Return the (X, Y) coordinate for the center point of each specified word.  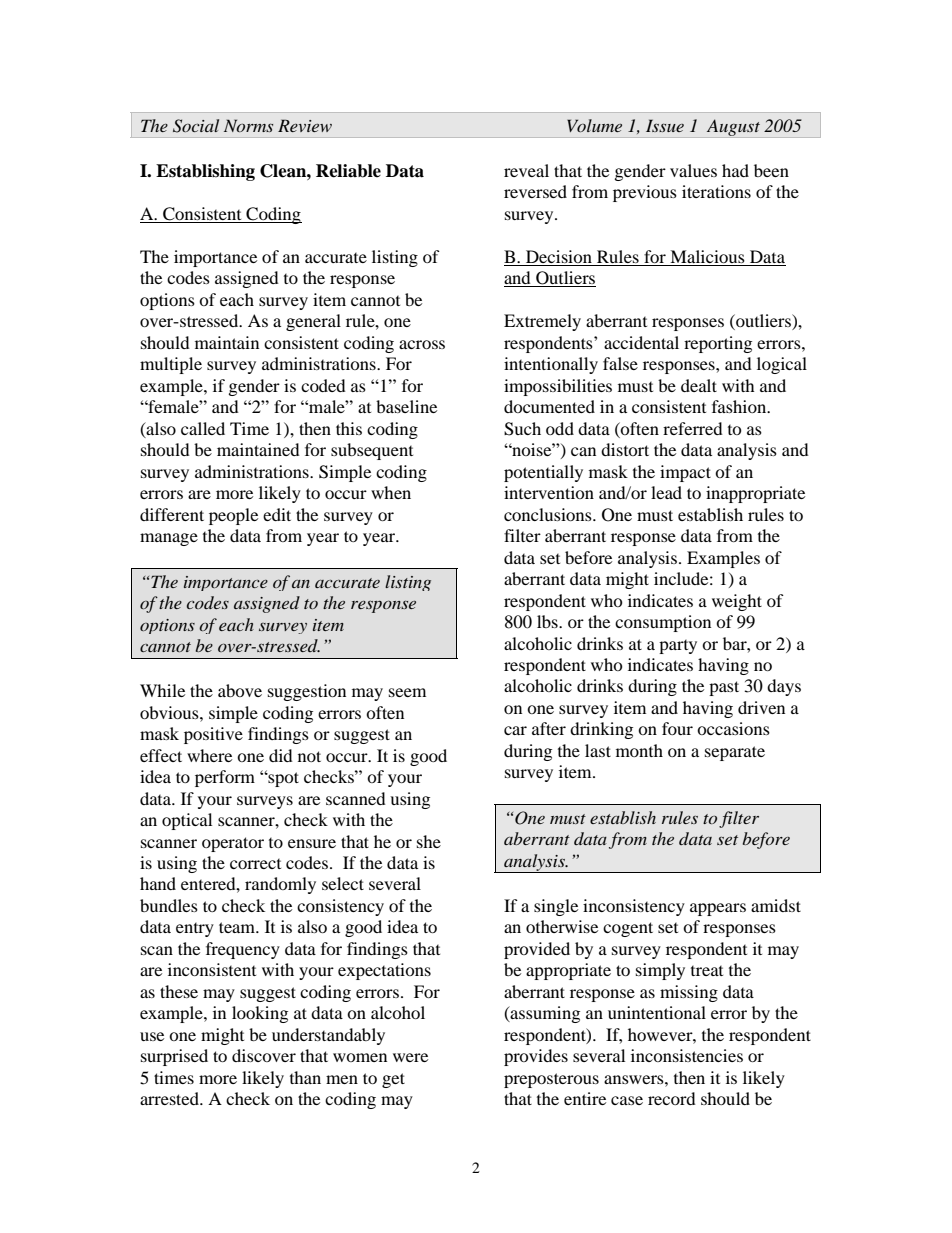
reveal (526, 170)
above (240, 690)
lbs (548, 621)
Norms (248, 125)
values (693, 170)
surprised (174, 1057)
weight (737, 602)
